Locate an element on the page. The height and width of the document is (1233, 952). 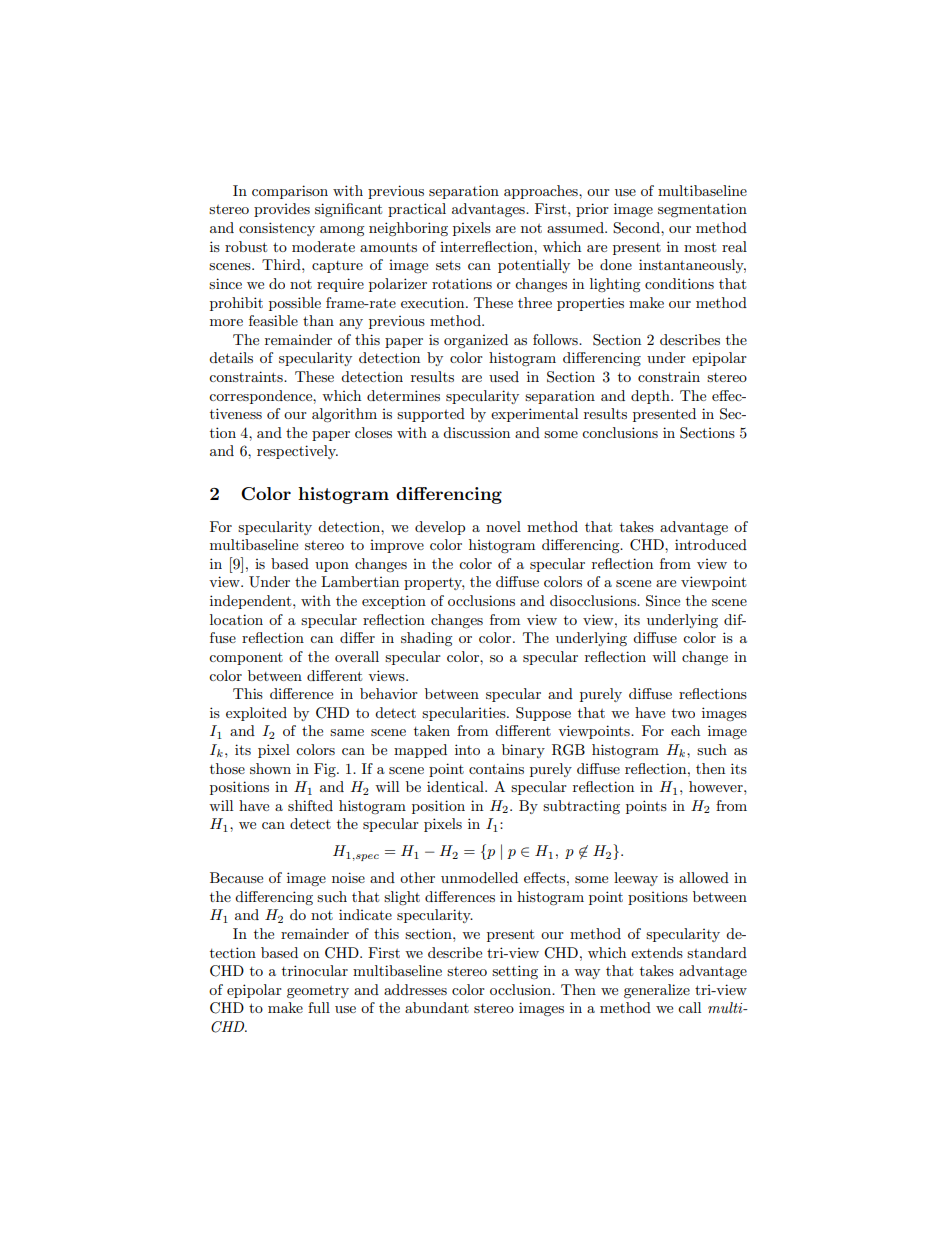
provides is located at coordinates (282, 210).
